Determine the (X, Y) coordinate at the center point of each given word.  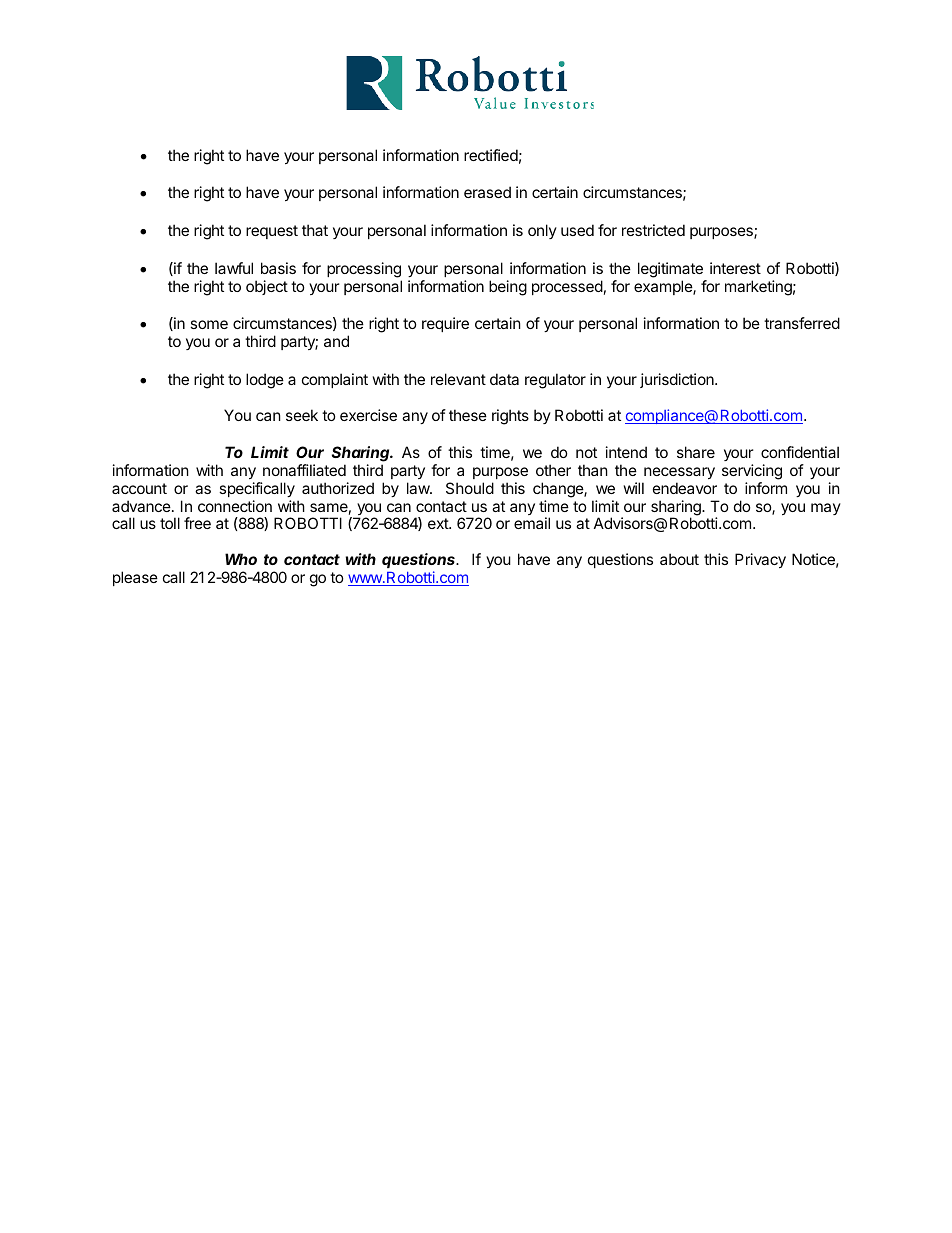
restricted (653, 230)
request (272, 232)
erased (487, 192)
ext (439, 523)
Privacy (760, 560)
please (135, 578)
